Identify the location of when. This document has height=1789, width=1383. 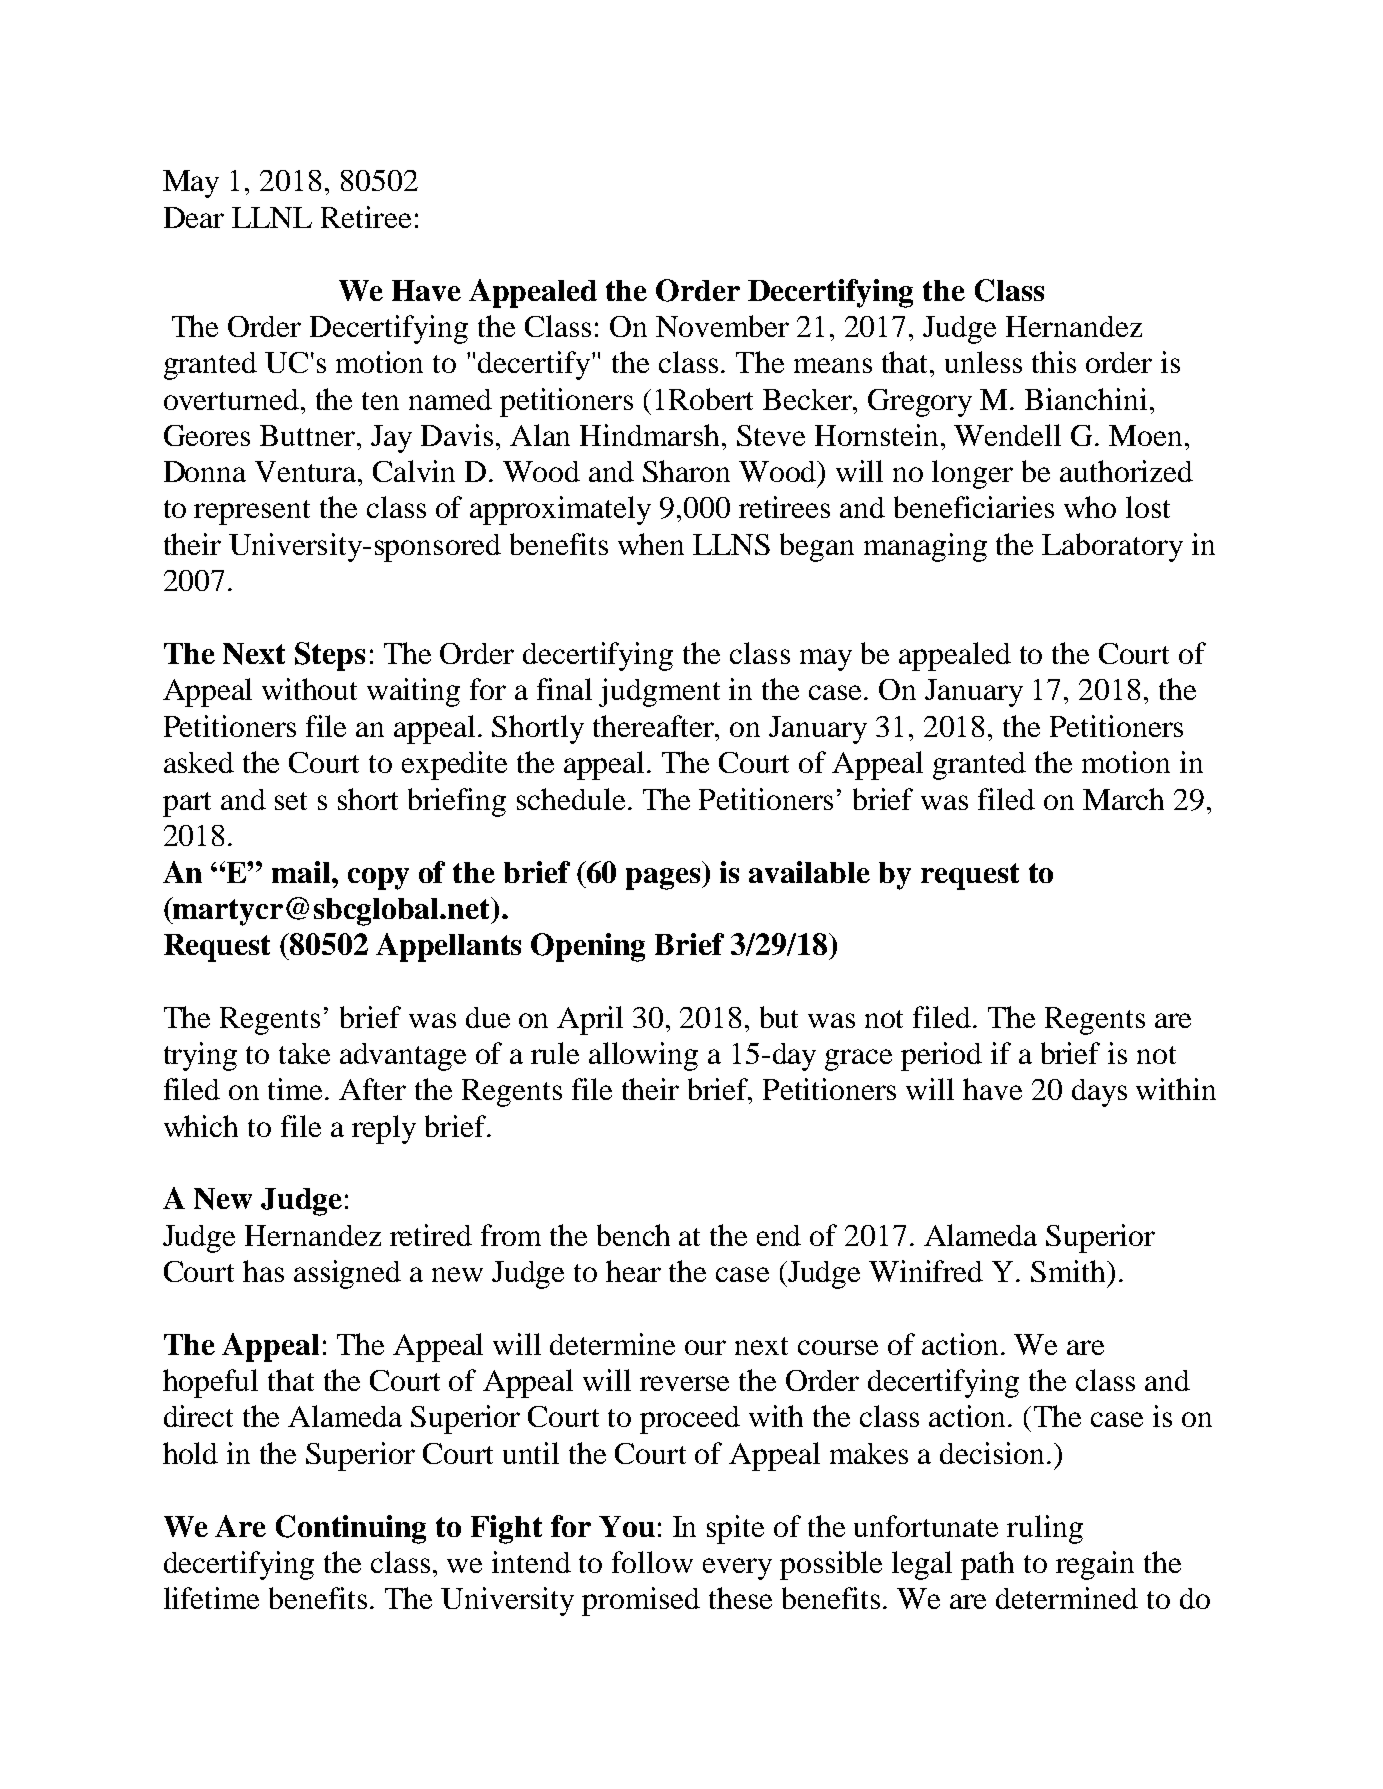
(651, 544).
